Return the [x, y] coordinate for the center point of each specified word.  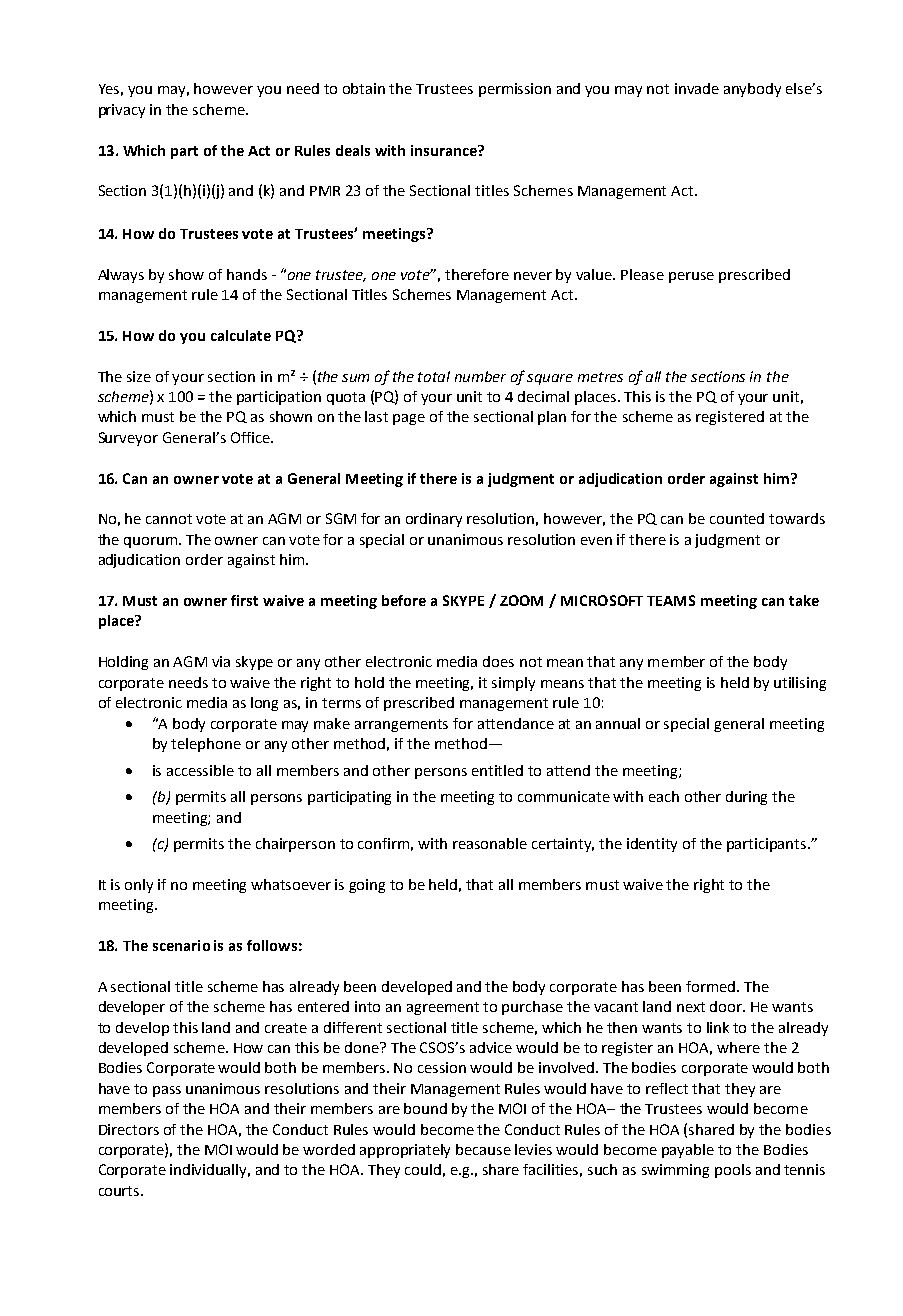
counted [737, 518]
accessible [200, 770]
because [483, 1149]
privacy [122, 111]
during [746, 798]
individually [210, 1171]
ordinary [434, 520]
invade [697, 88]
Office [251, 437]
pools [733, 1171]
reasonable [490, 843]
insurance [445, 150]
